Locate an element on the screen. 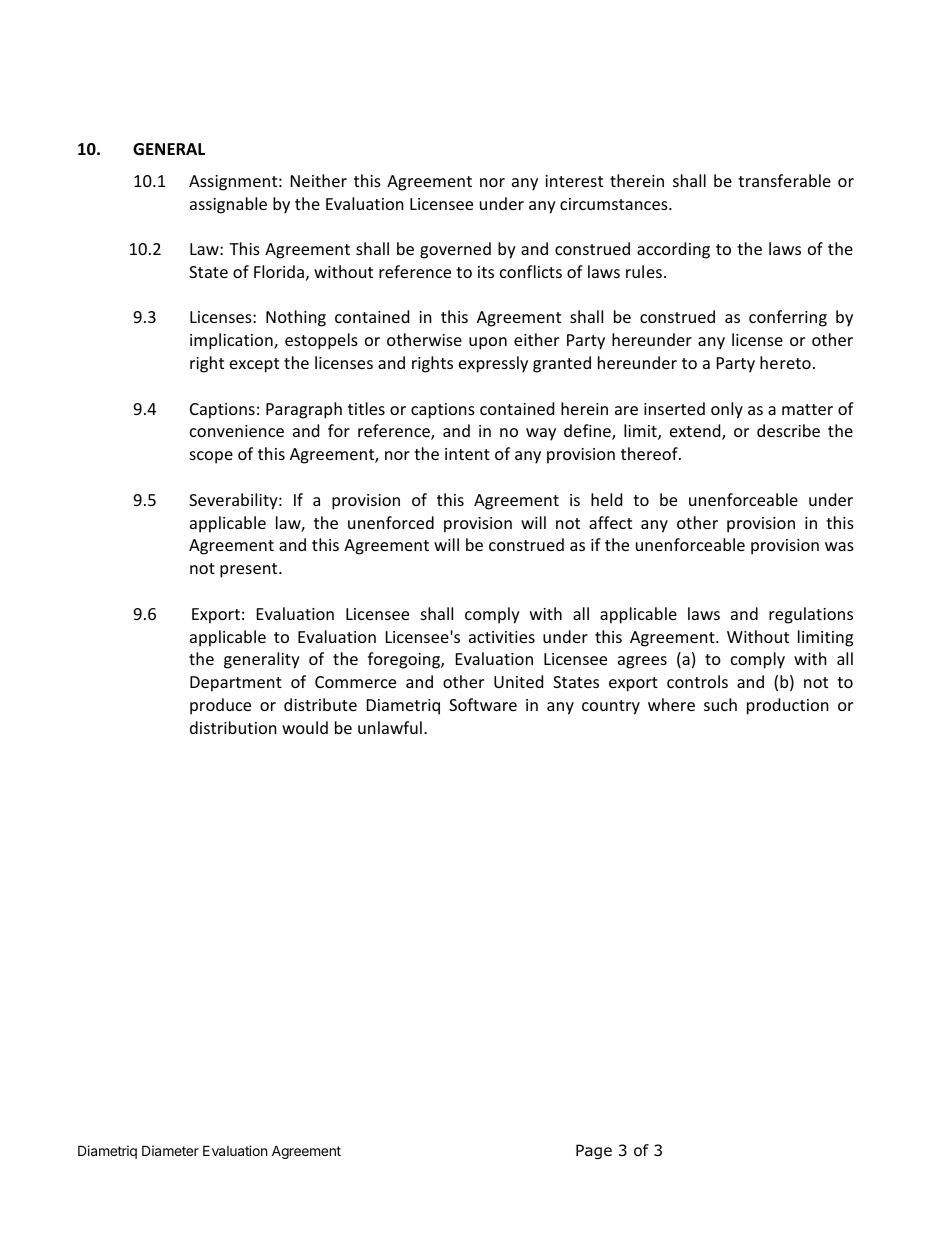  Diameter is located at coordinates (170, 1150).
